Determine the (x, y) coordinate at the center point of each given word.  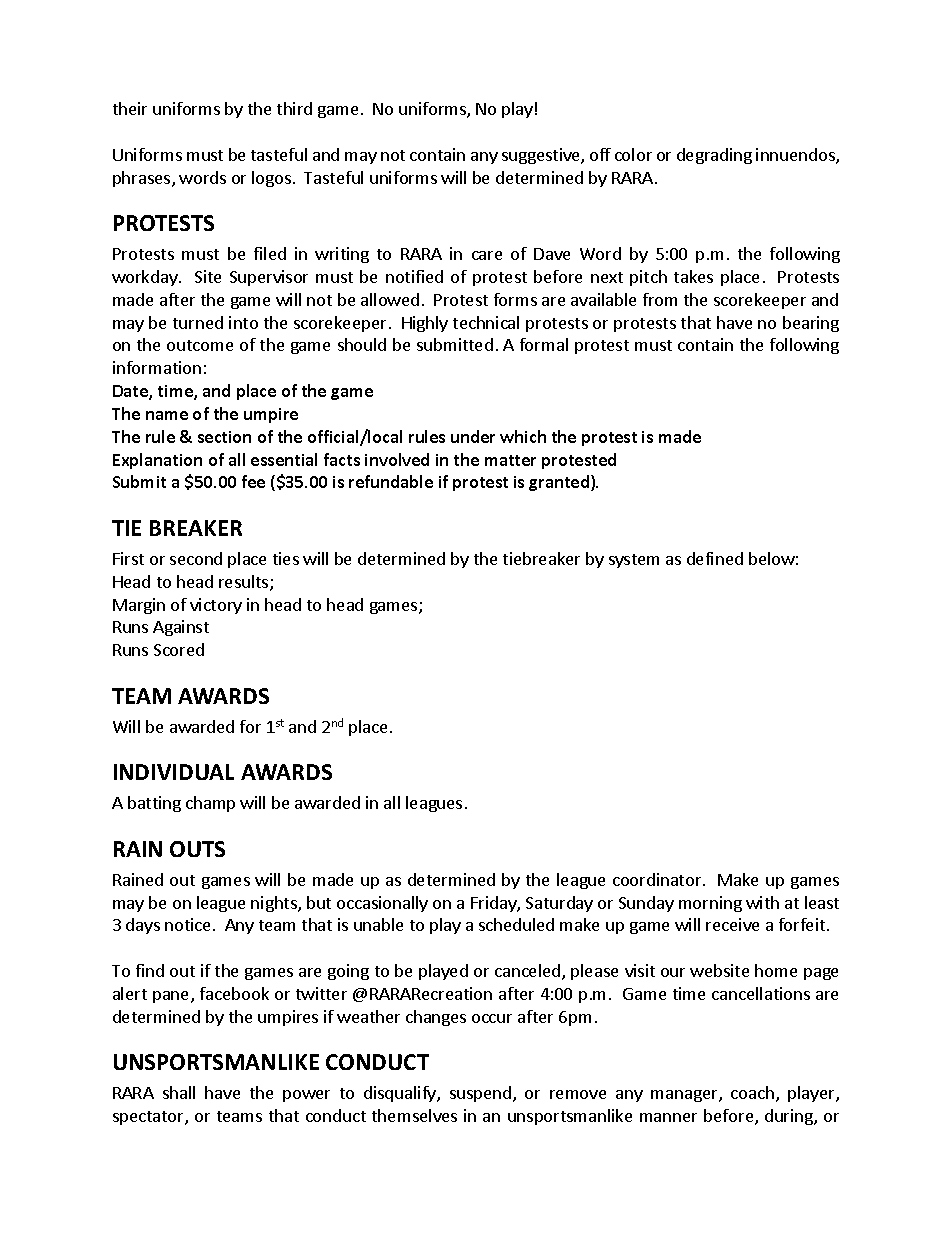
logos (271, 179)
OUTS (197, 849)
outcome (200, 345)
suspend (480, 1094)
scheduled (516, 924)
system (634, 561)
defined (715, 558)
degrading (714, 156)
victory (216, 606)
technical (486, 322)
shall (179, 1092)
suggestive (542, 156)
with (762, 902)
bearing (811, 324)
